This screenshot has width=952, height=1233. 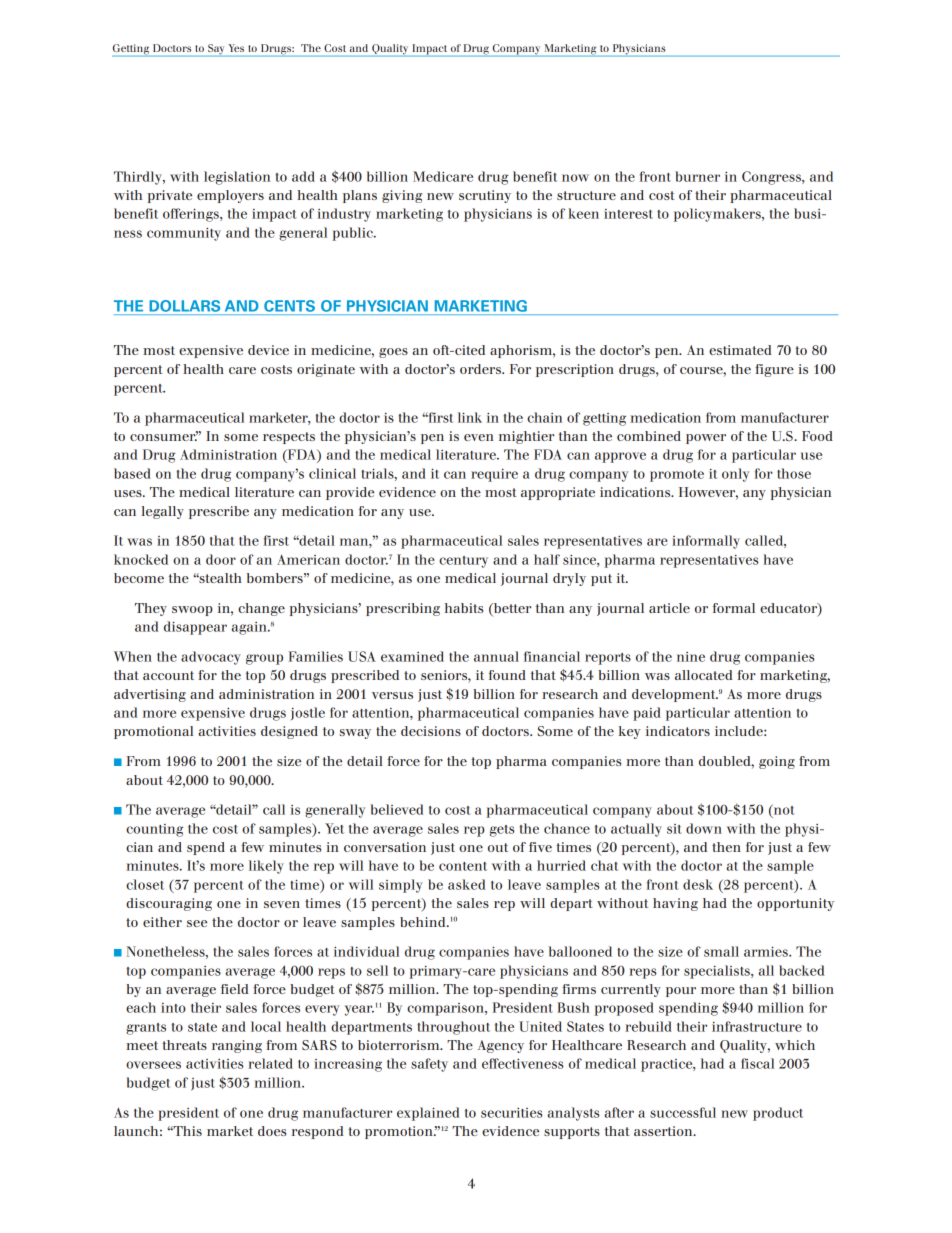 What do you see at coordinates (735, 475) in the screenshot?
I see `only` at bounding box center [735, 475].
